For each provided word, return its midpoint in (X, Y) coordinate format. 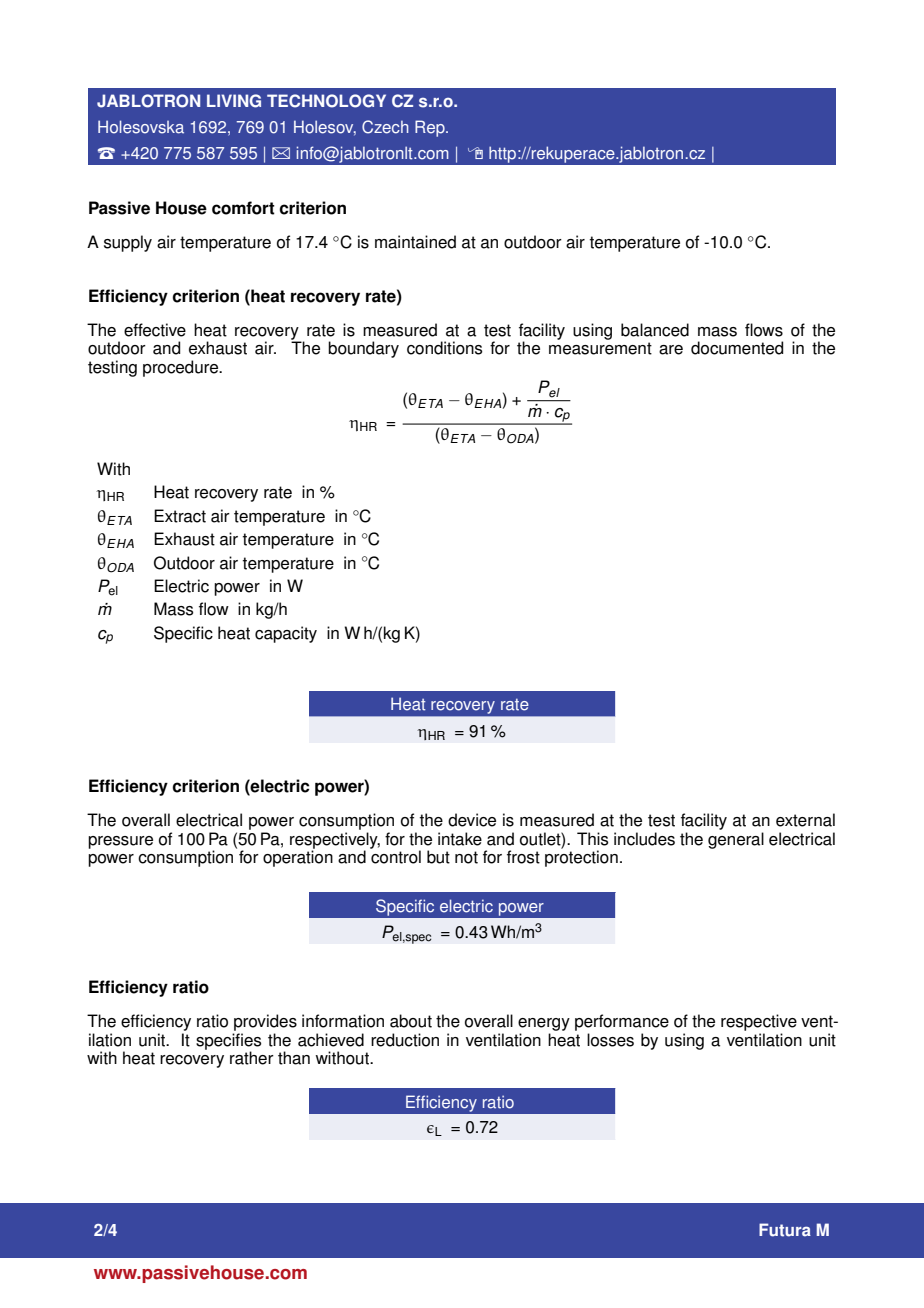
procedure (182, 368)
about (411, 1021)
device (472, 820)
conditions (444, 348)
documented (737, 348)
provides (265, 1022)
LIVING (234, 101)
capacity (286, 634)
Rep (431, 128)
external (805, 820)
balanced (655, 330)
